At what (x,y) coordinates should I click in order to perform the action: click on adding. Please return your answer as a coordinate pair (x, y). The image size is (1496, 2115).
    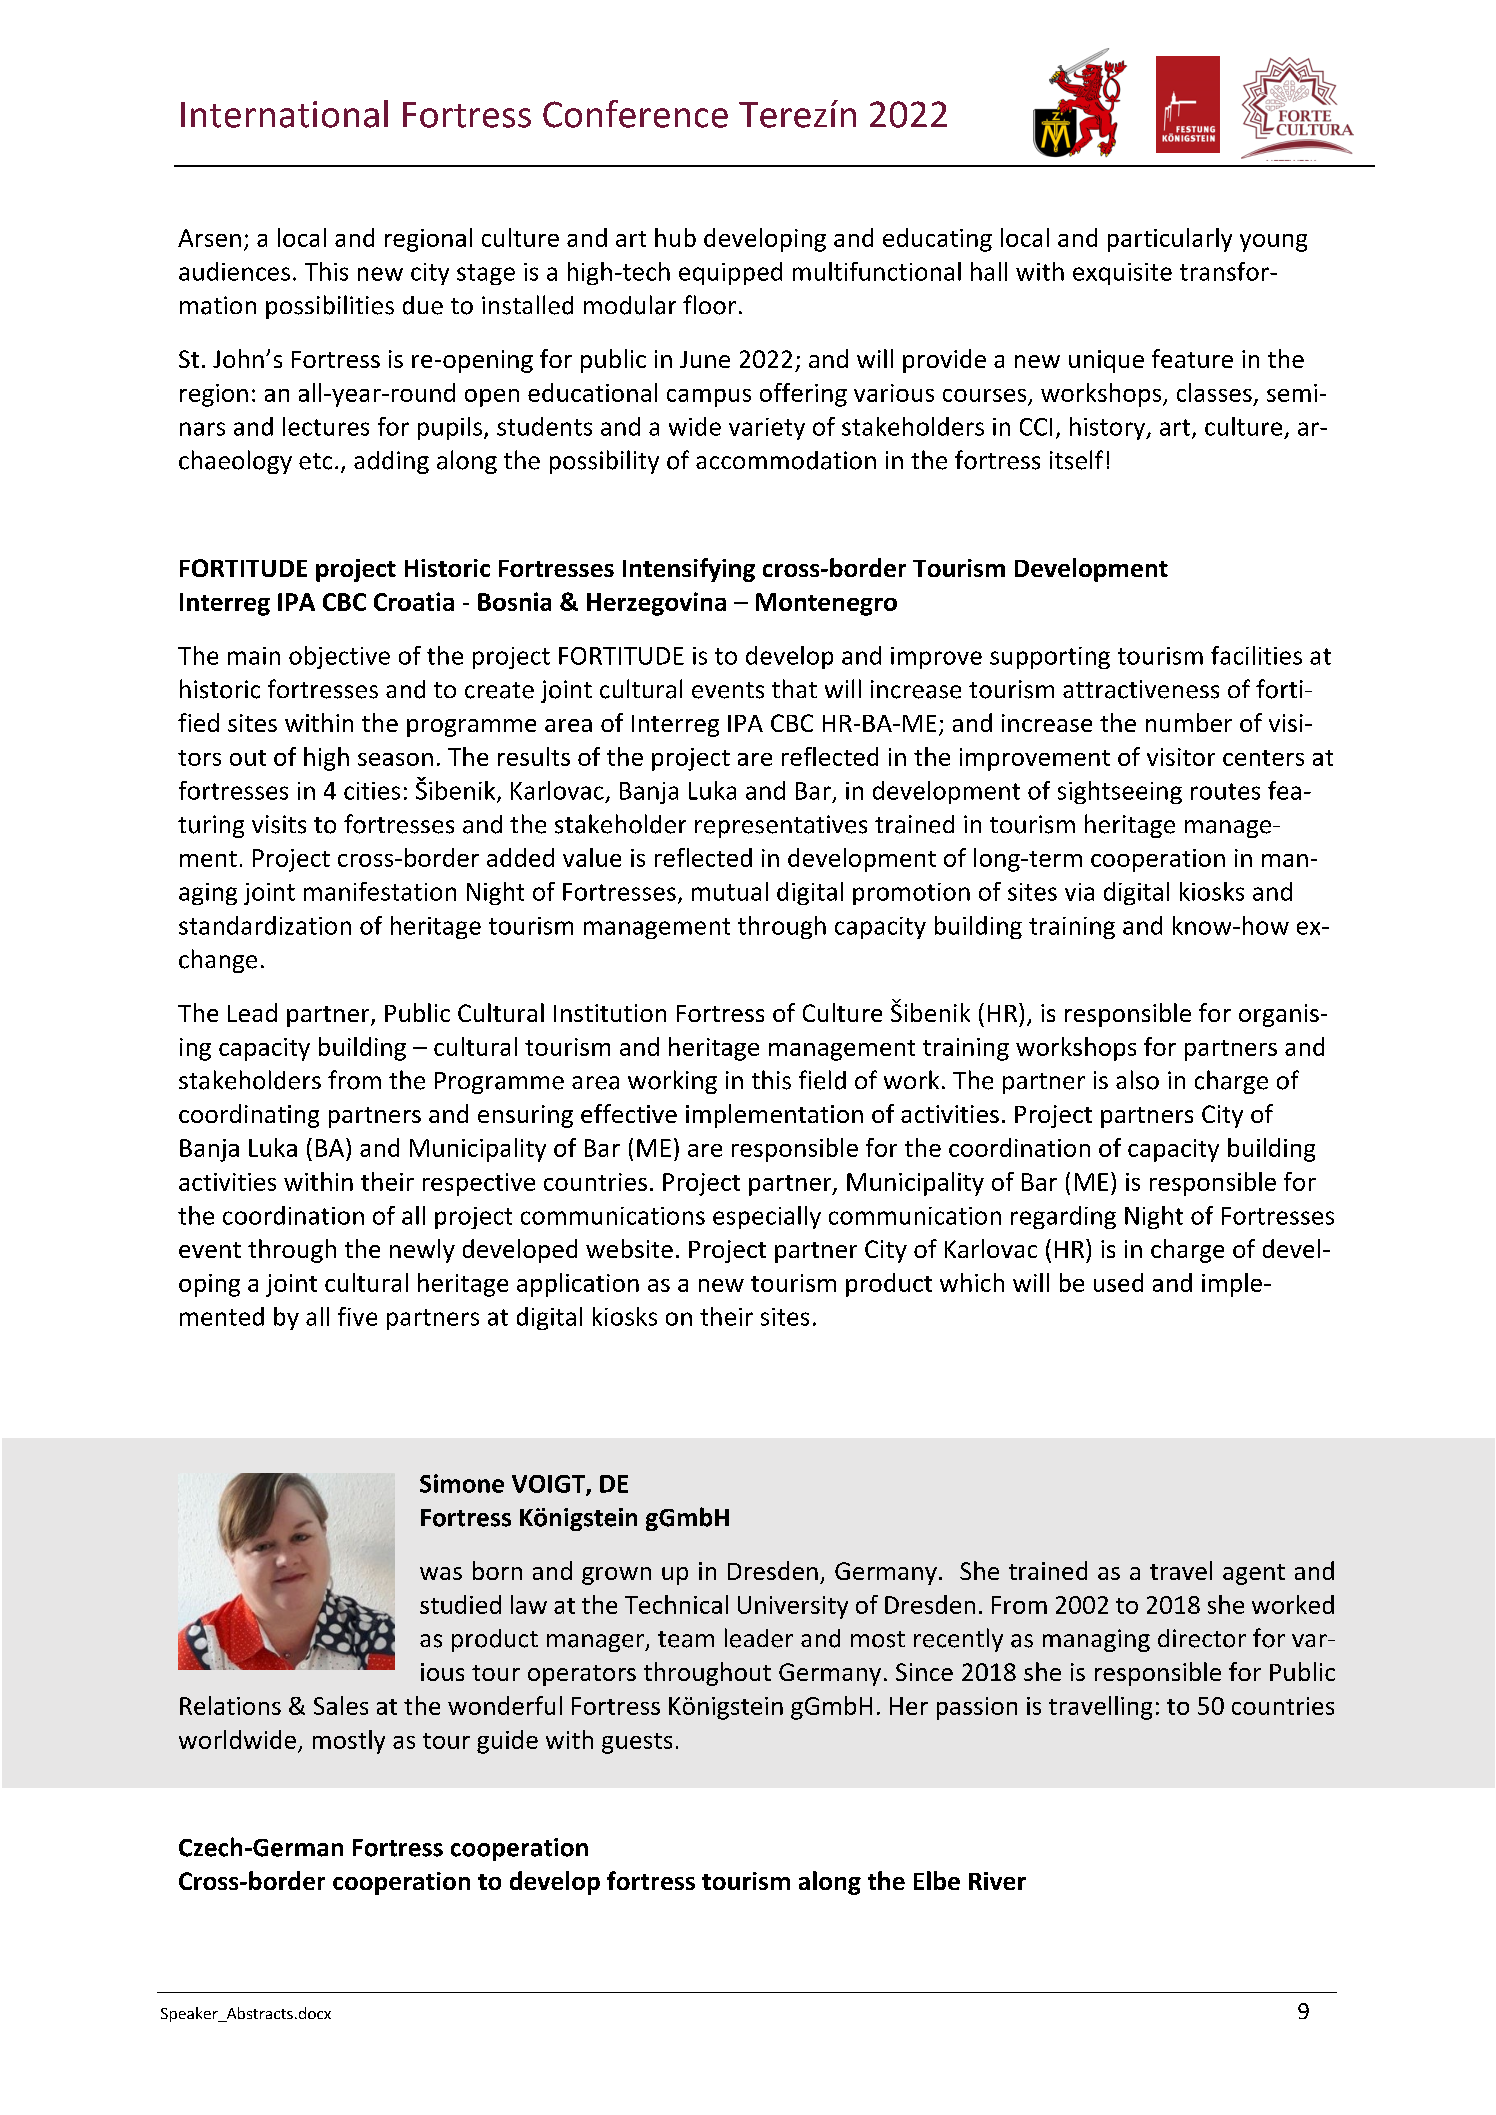
    Looking at the image, I should click on (391, 462).
